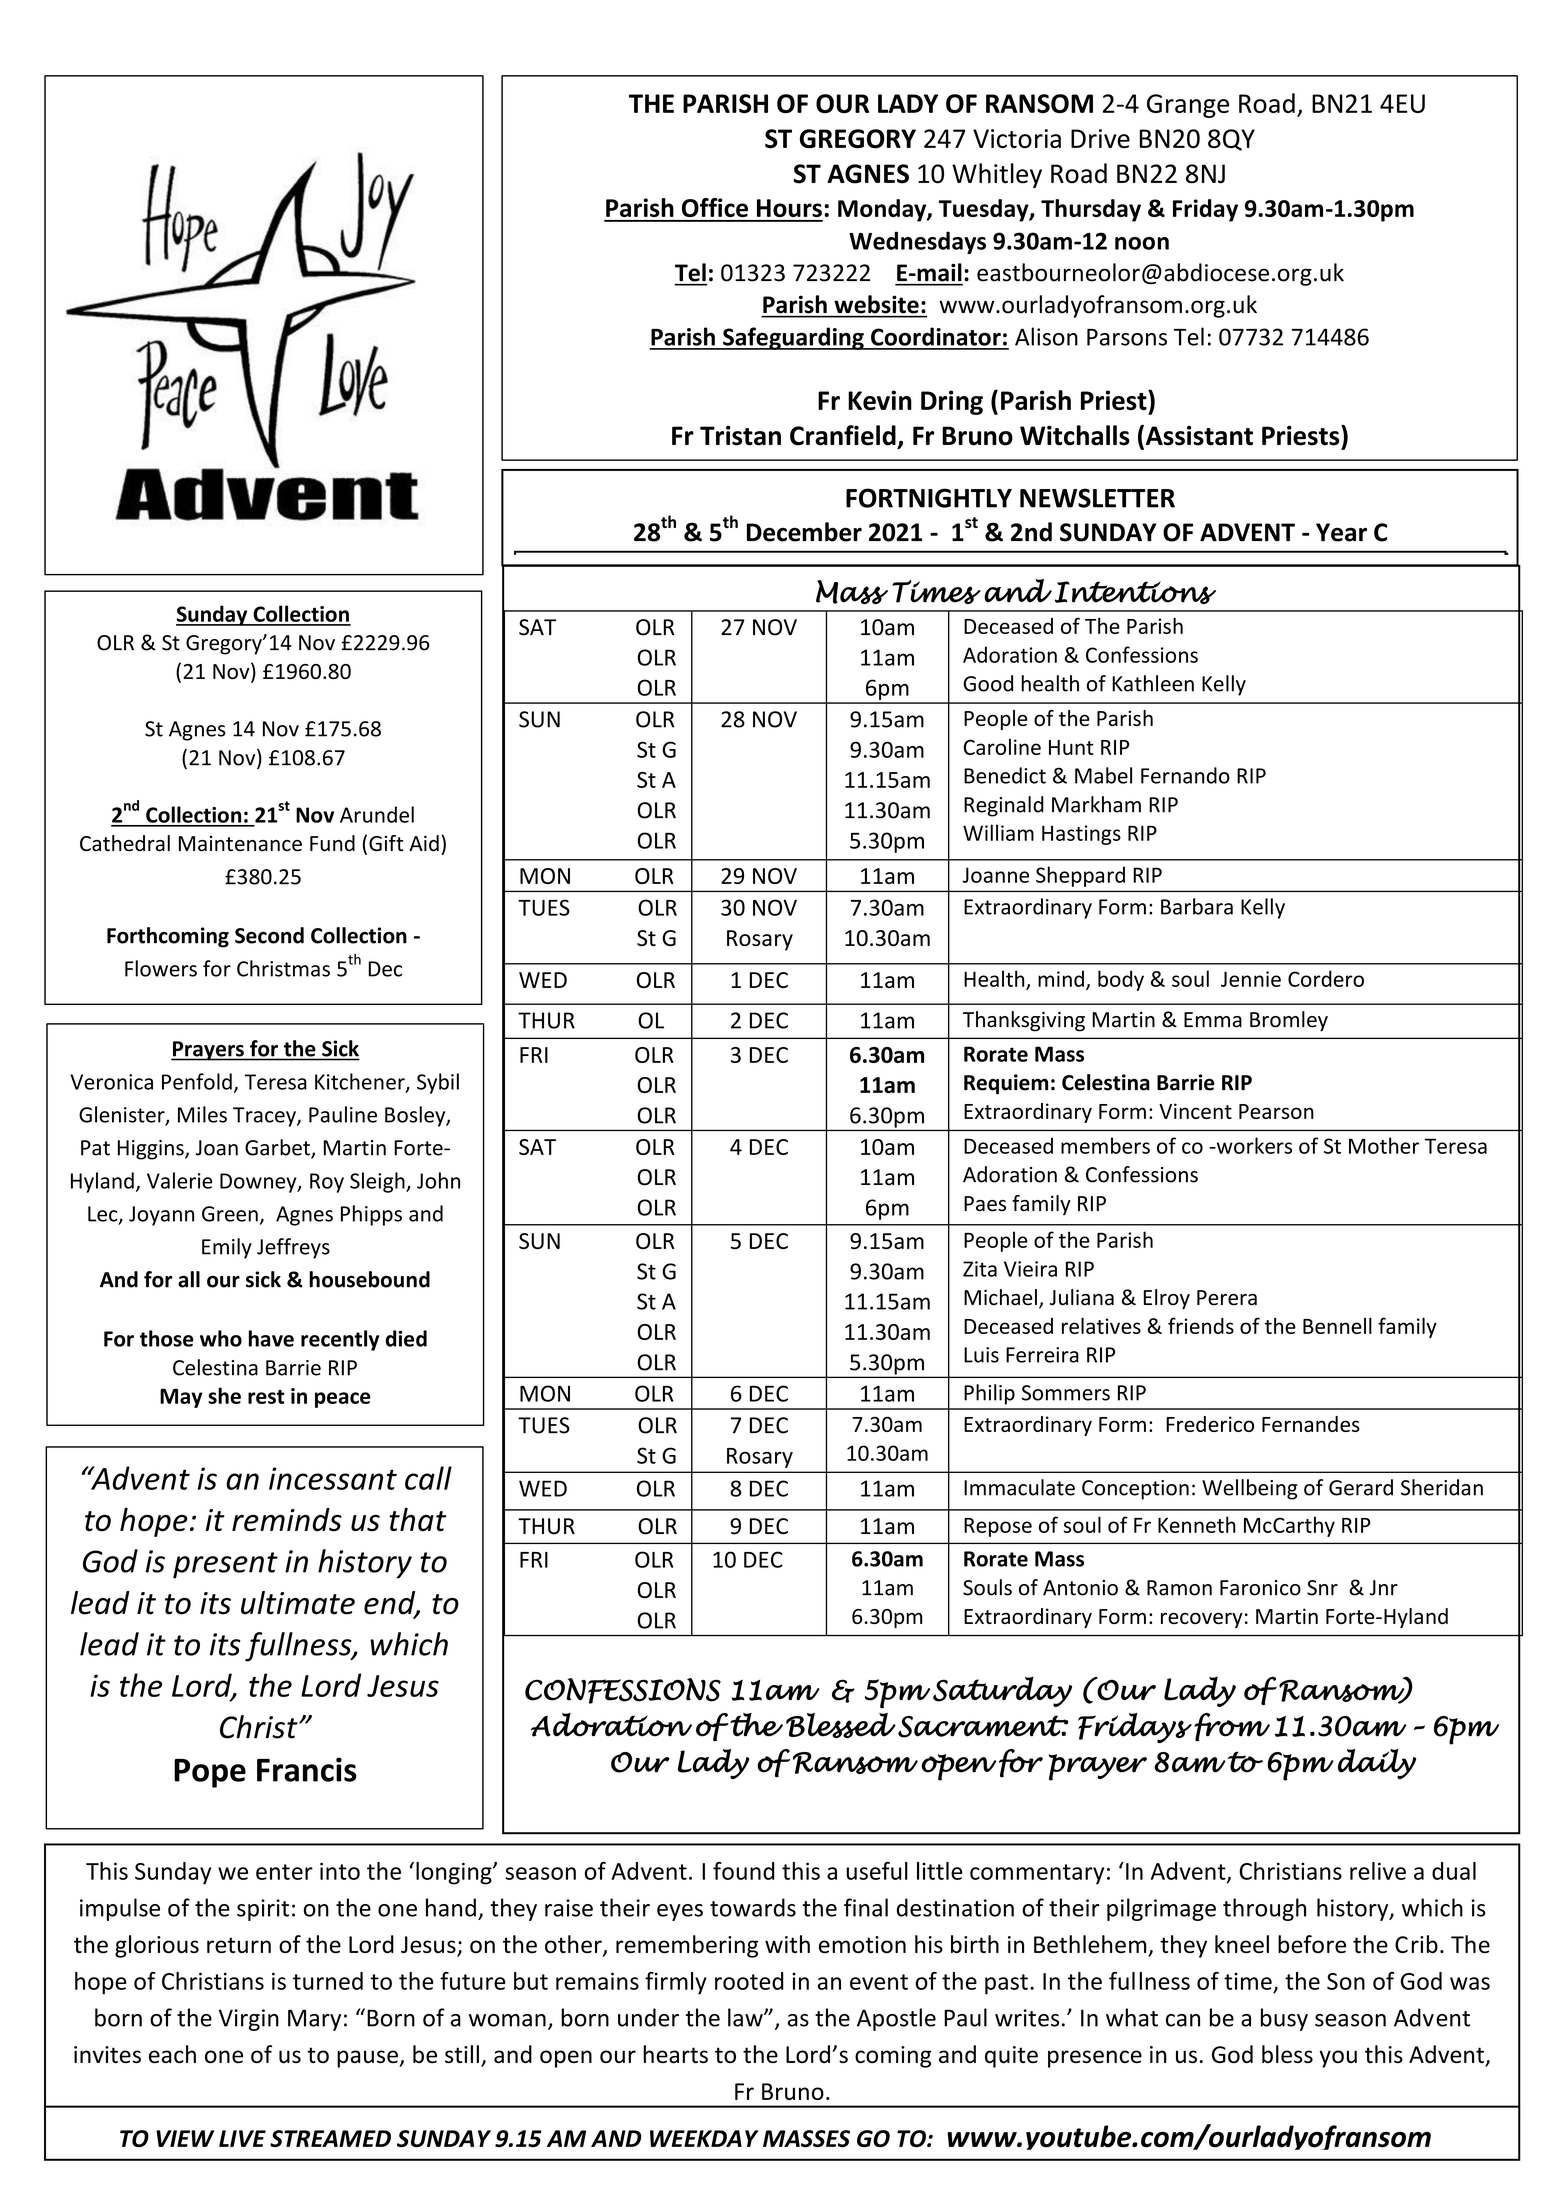  What do you see at coordinates (249, 2020) in the image?
I see `Virgin` at bounding box center [249, 2020].
